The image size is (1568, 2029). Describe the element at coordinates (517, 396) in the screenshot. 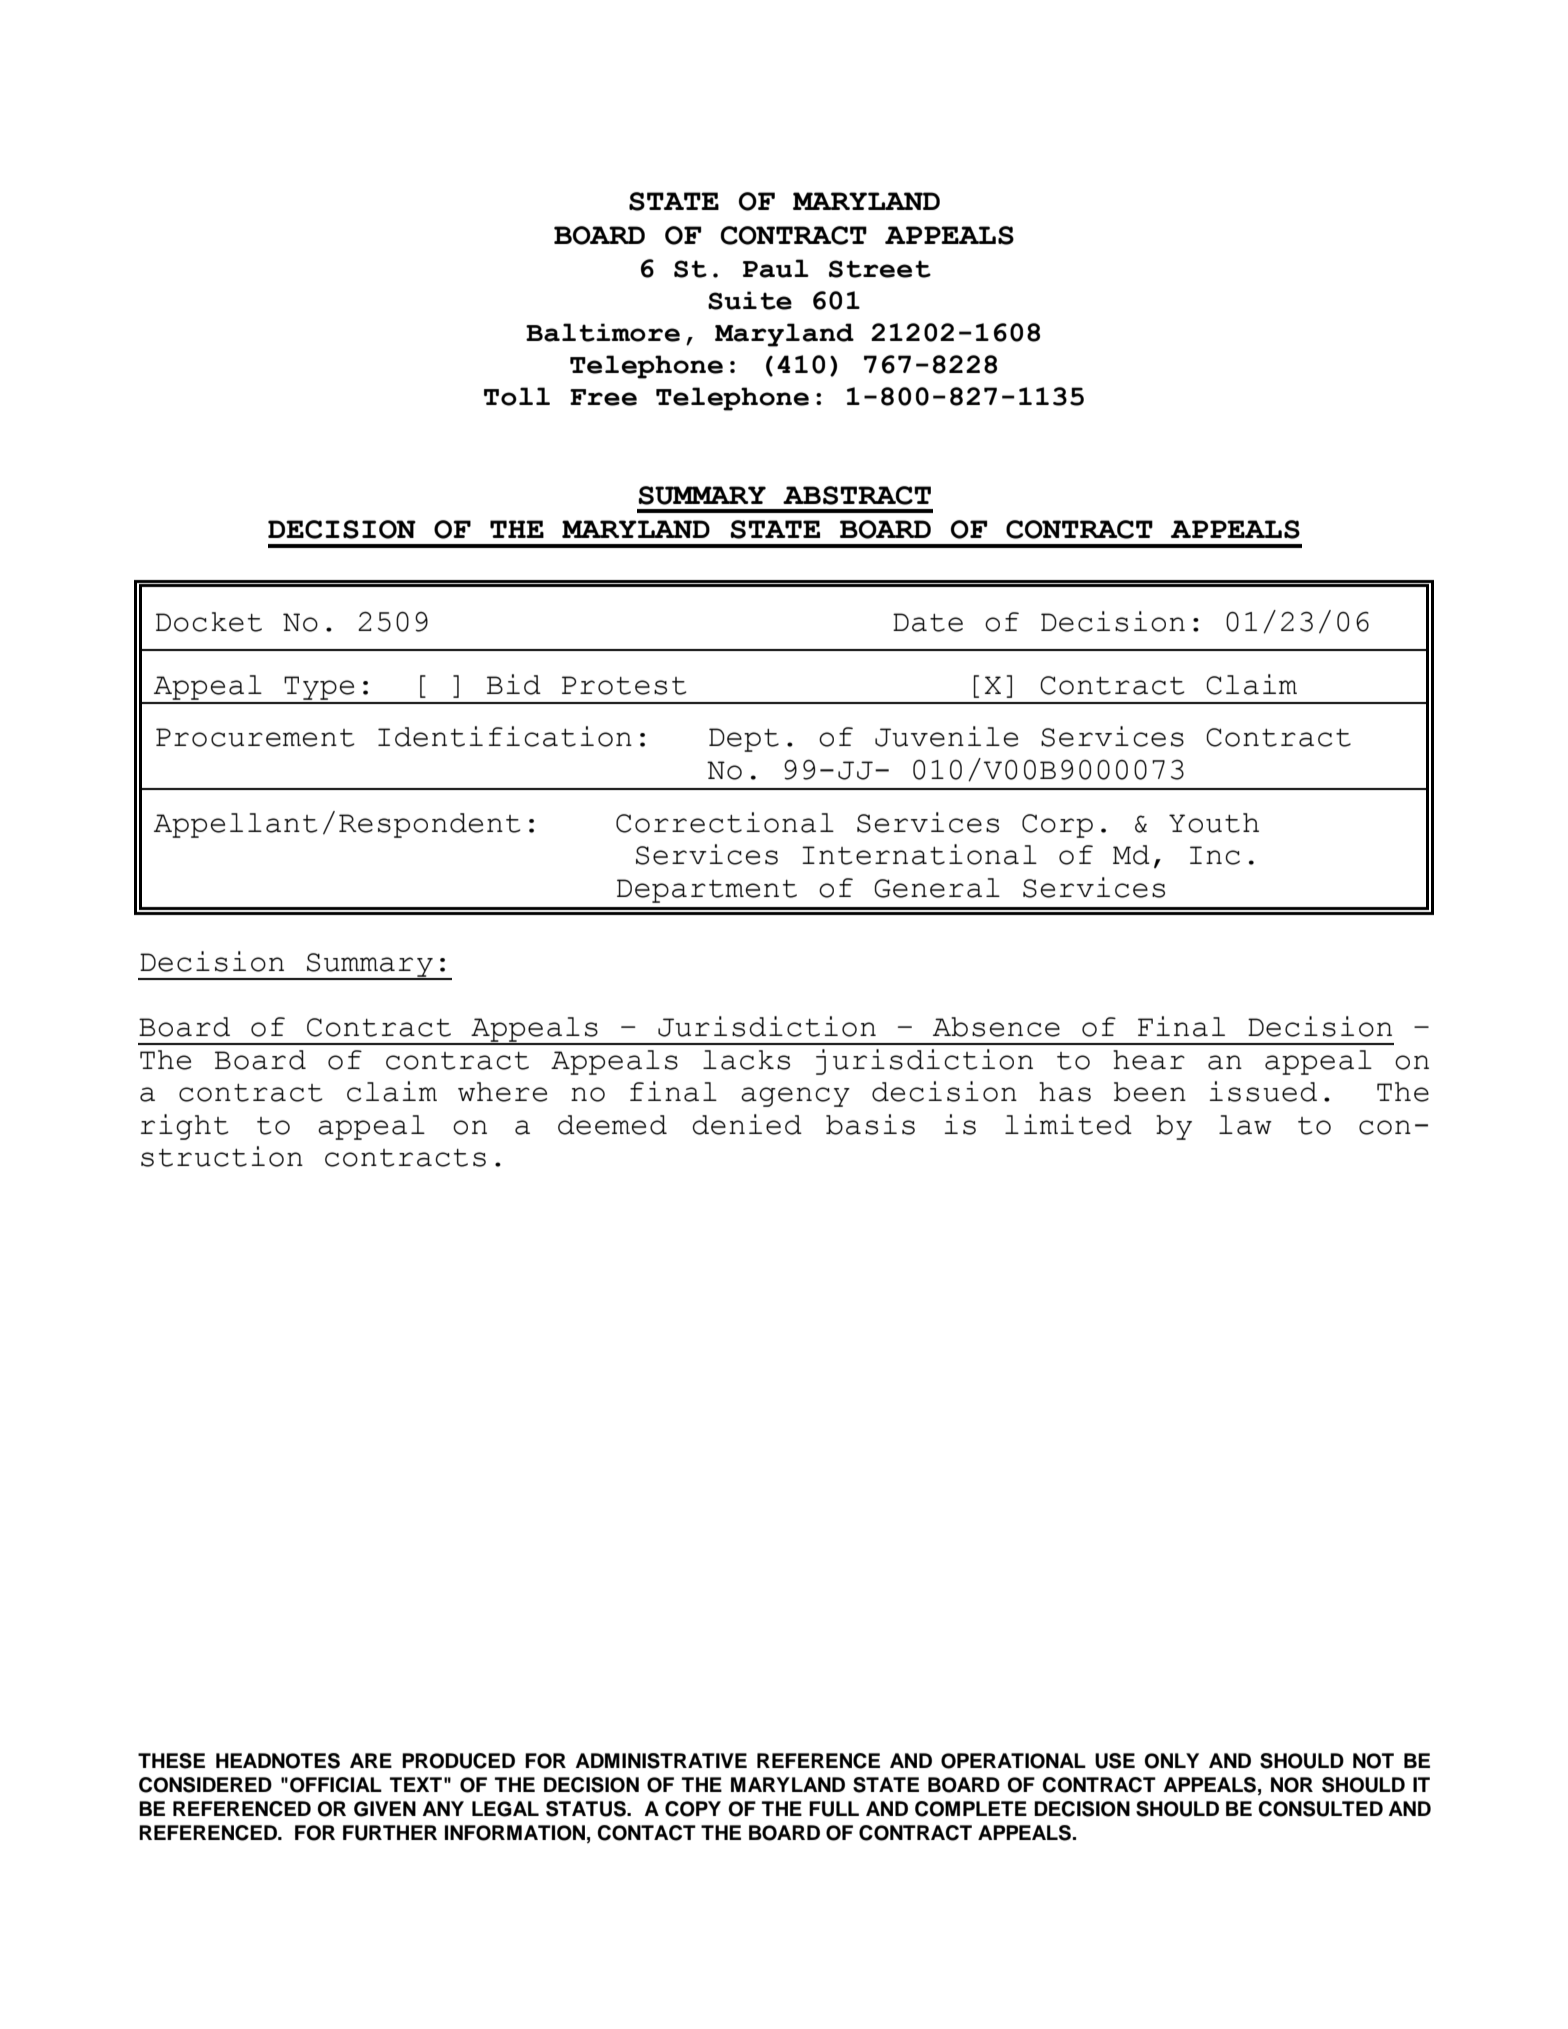

I see `Toll` at that location.
